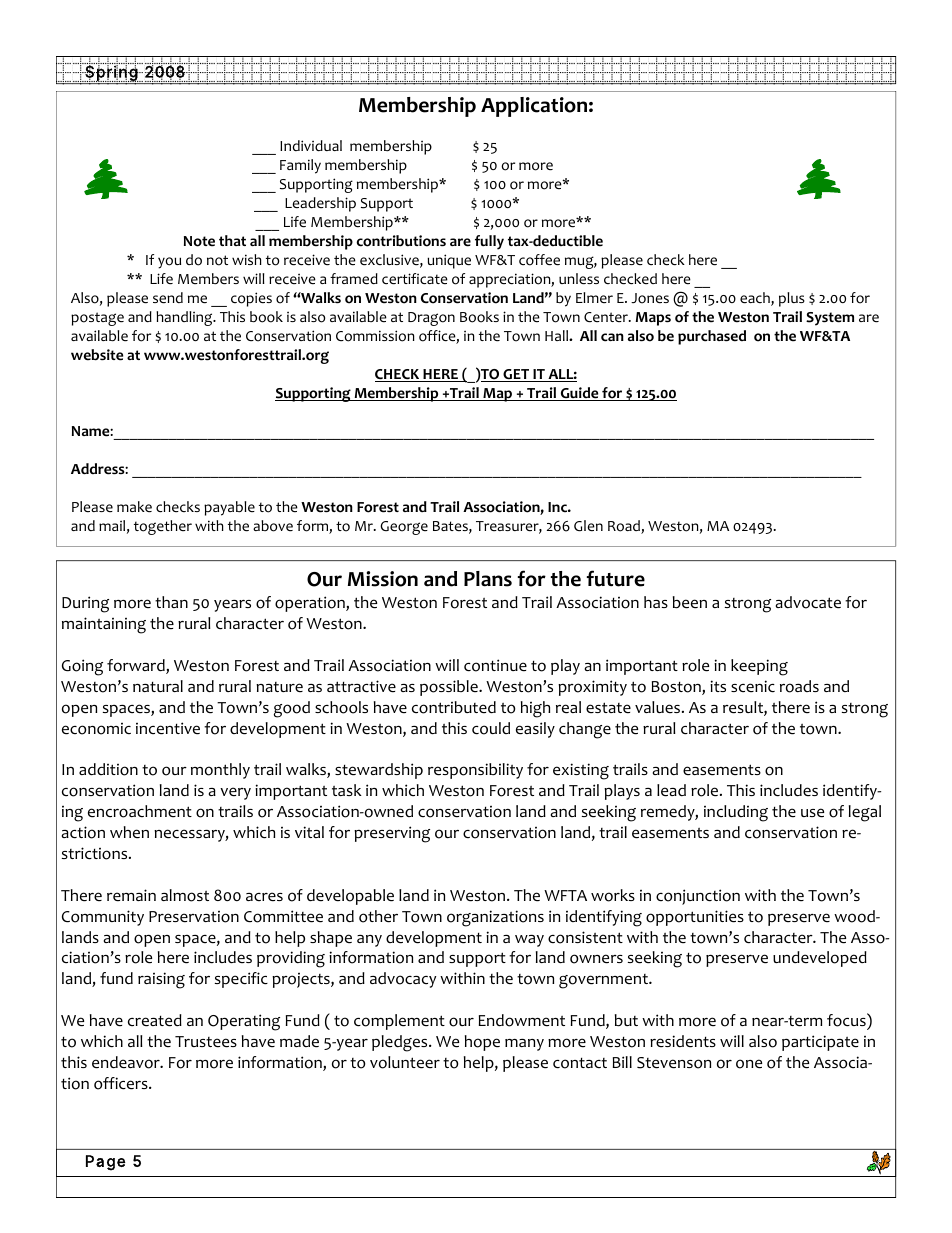 This image has width=952, height=1233. Describe the element at coordinates (792, 299) in the image. I see `plus` at that location.
